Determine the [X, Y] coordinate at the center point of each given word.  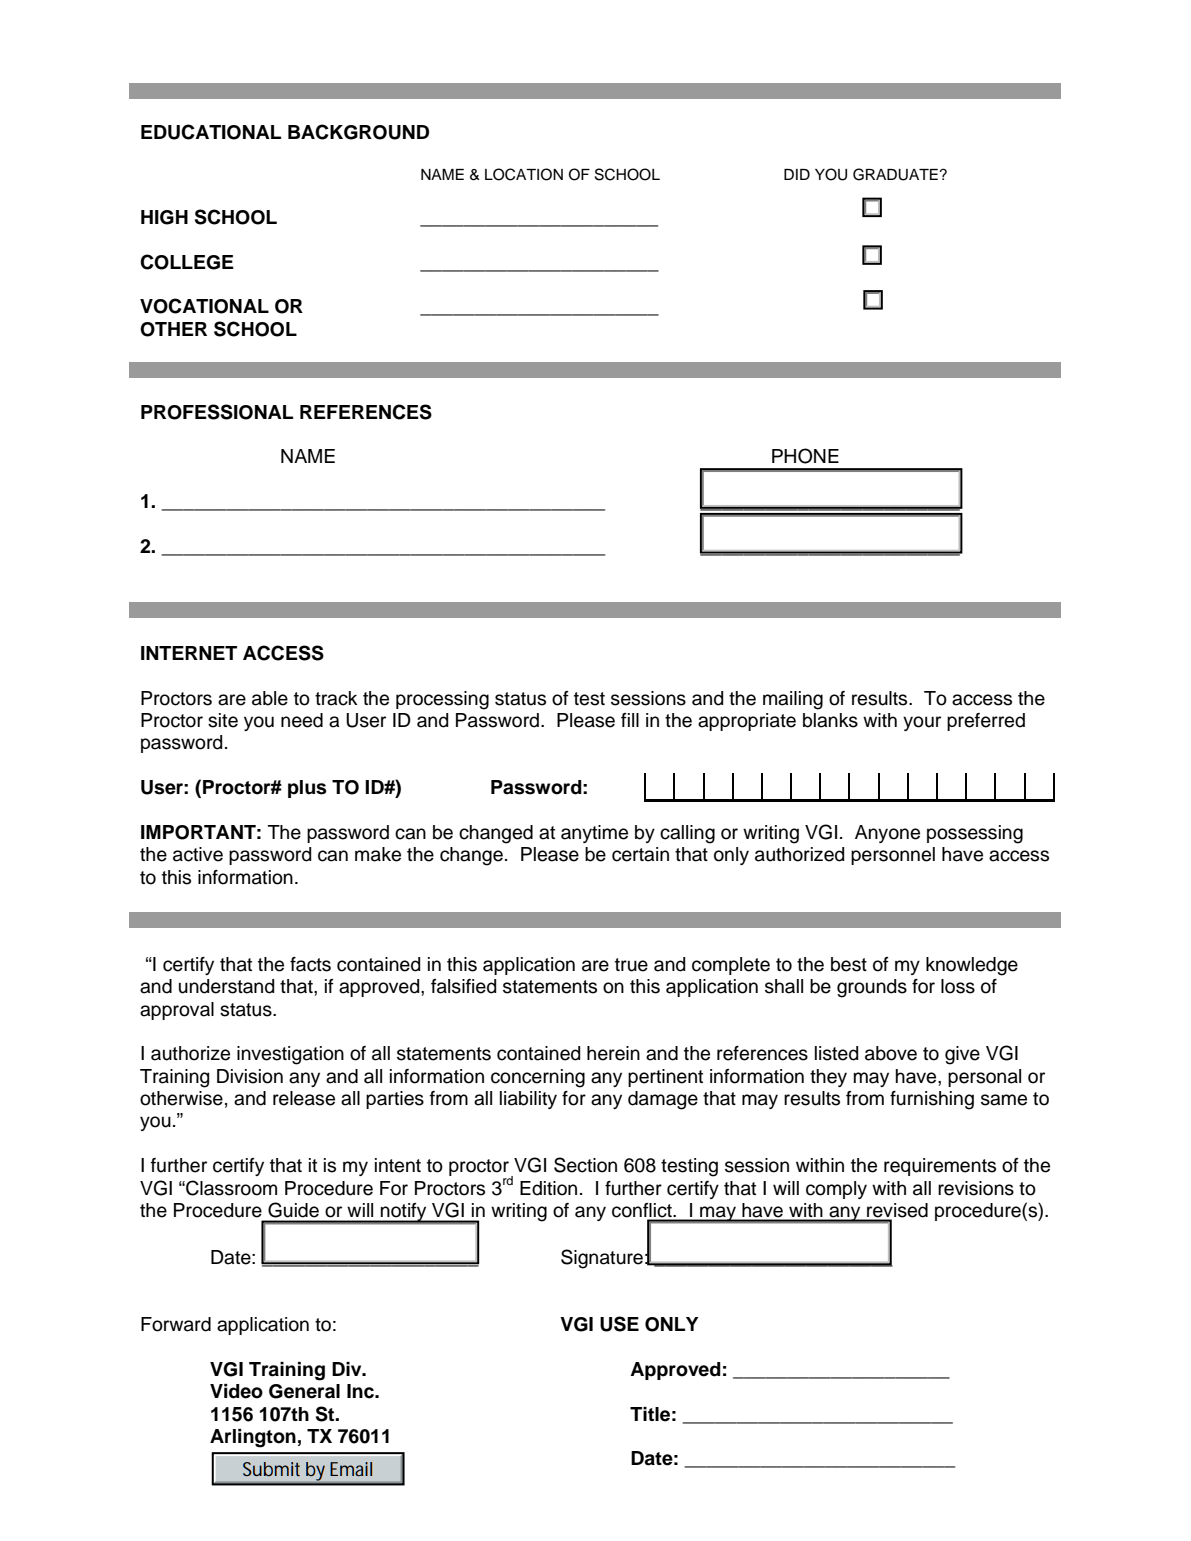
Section [585, 1165]
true [631, 965]
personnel [893, 856]
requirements [940, 1167]
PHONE [805, 456]
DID [797, 174]
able [270, 698]
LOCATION [524, 174]
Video [236, 1391]
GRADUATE [895, 174]
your [922, 723]
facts [310, 964]
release [304, 1098]
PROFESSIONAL [217, 412]
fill [630, 720]
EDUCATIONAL [211, 132]
